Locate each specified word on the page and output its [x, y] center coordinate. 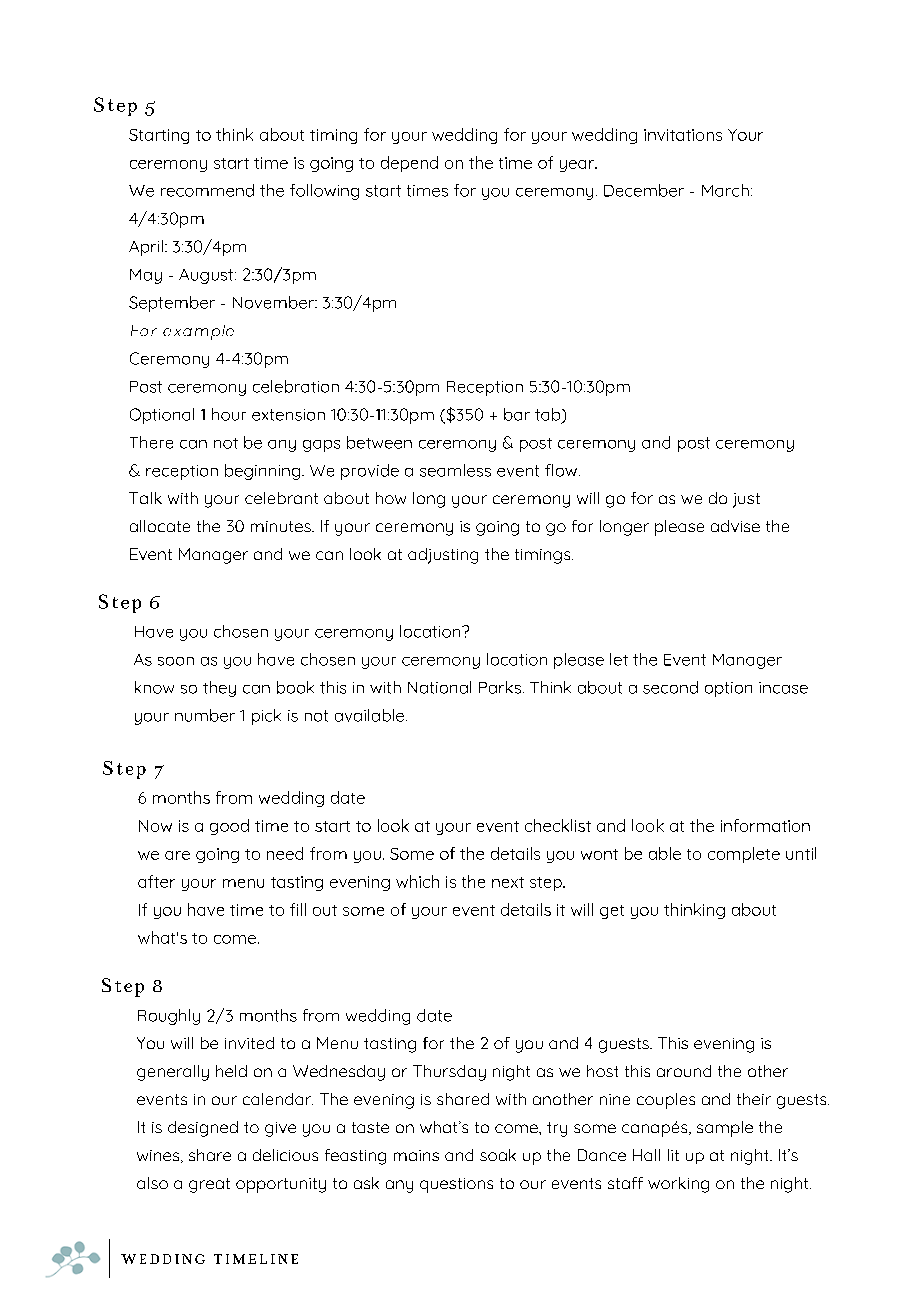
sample [725, 1129]
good [229, 827]
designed [203, 1129]
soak [498, 1155]
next [508, 882]
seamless [455, 470]
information [765, 825]
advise [735, 526]
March [725, 190]
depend [409, 164]
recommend [207, 190]
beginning [264, 472]
